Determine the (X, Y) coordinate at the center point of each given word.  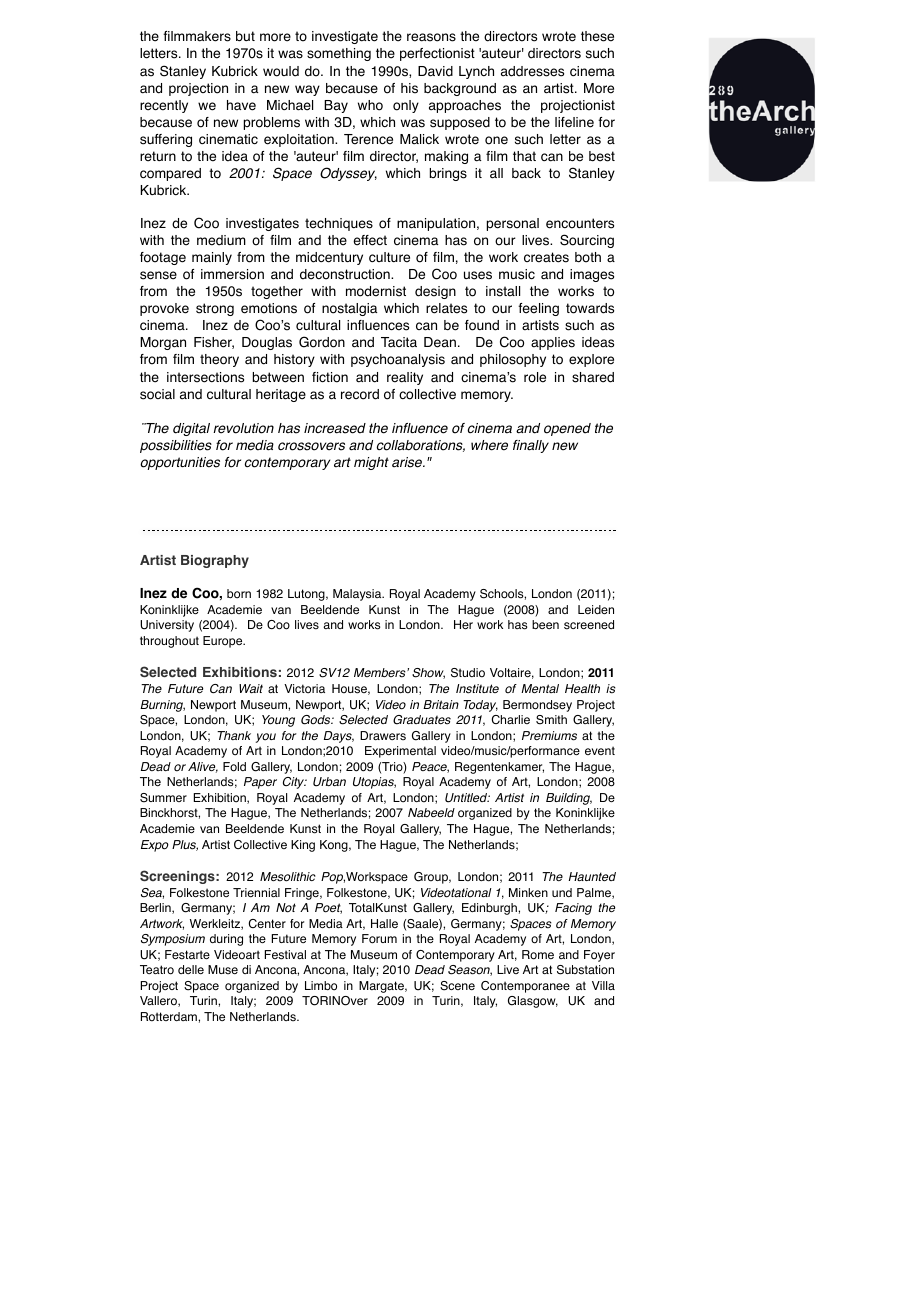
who (370, 105)
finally (531, 446)
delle (191, 969)
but (245, 36)
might (371, 463)
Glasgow (533, 1002)
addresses (532, 71)
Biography (215, 561)
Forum (379, 939)
